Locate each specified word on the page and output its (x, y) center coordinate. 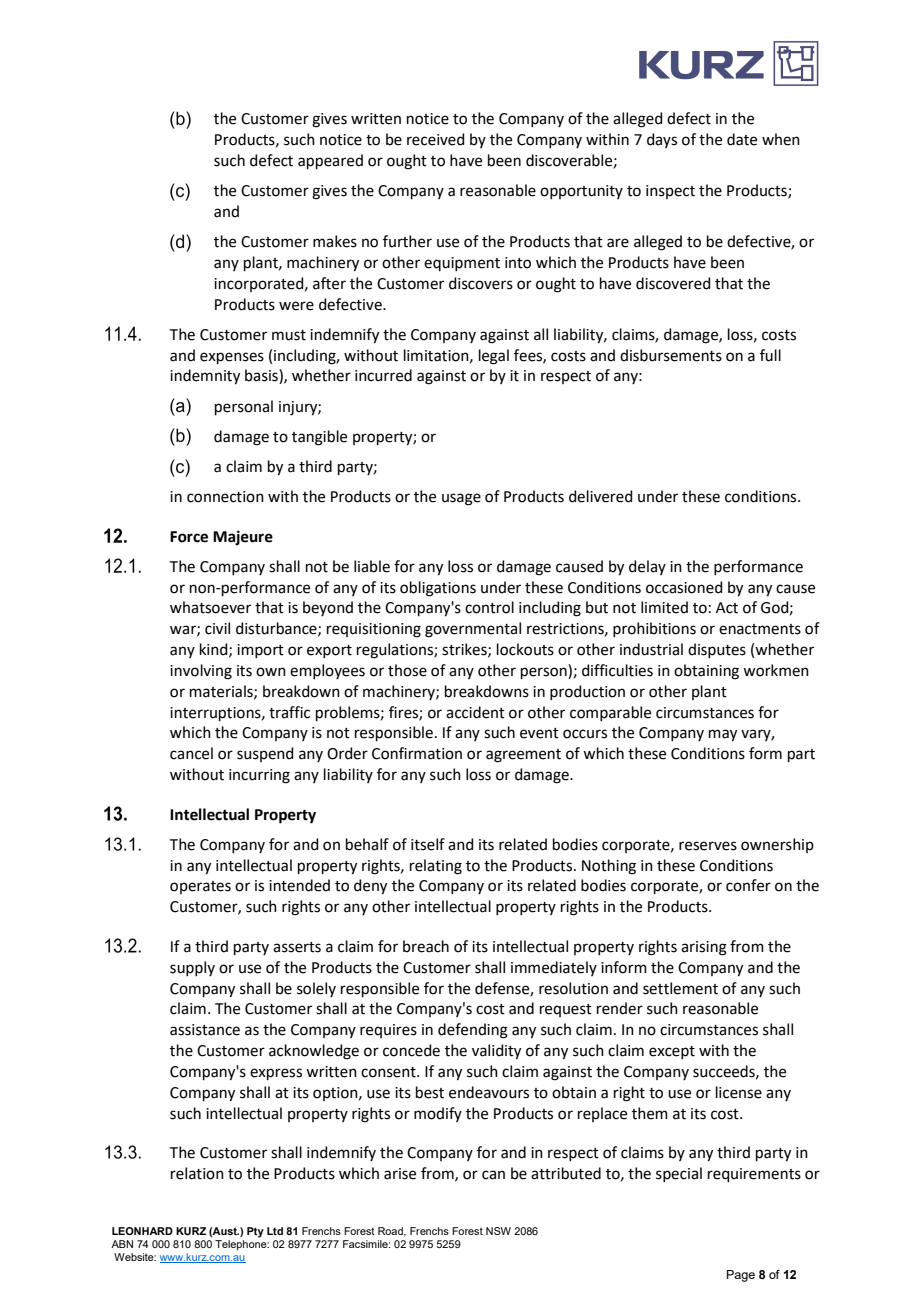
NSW (498, 1231)
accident (475, 712)
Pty (255, 1232)
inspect (670, 192)
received (436, 139)
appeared (330, 161)
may (723, 735)
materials (222, 692)
